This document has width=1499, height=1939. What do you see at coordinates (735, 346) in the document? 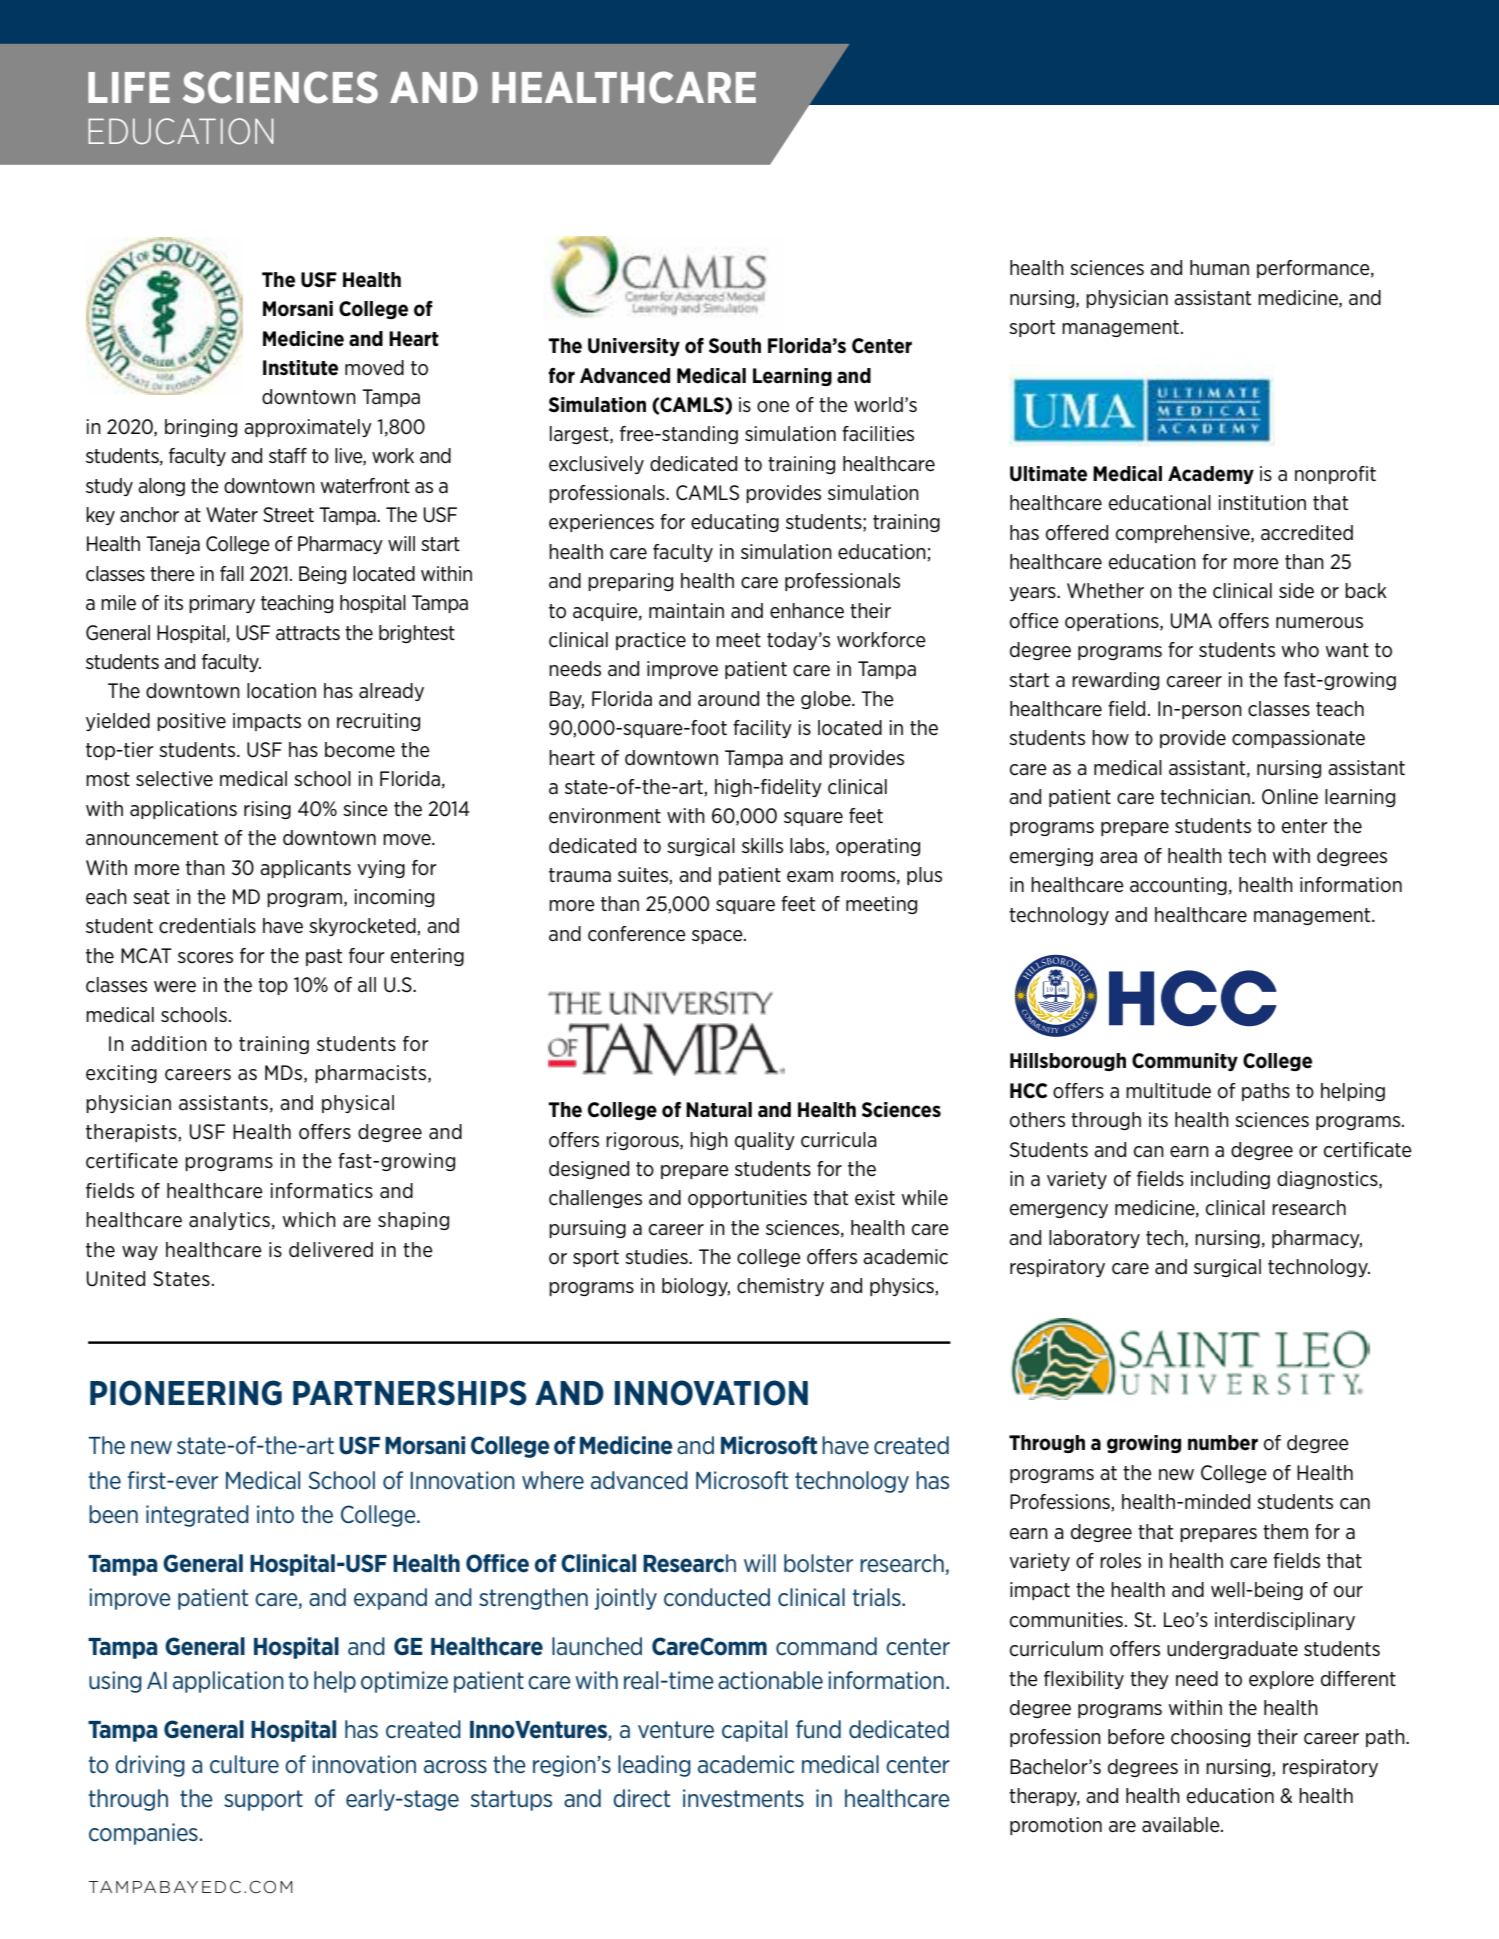
I see `South` at bounding box center [735, 346].
